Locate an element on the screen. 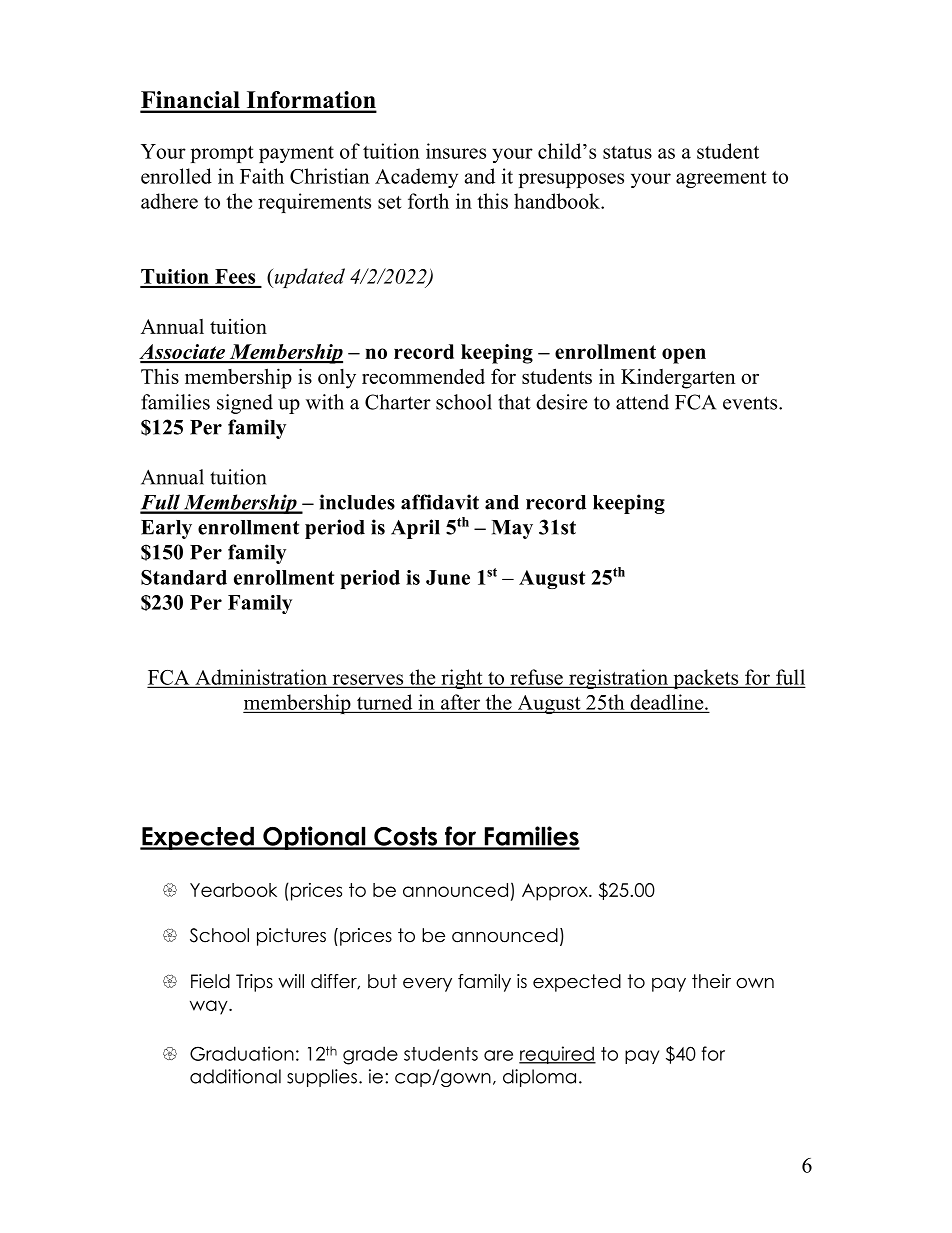 This screenshot has height=1233, width=952. packets is located at coordinates (706, 679).
